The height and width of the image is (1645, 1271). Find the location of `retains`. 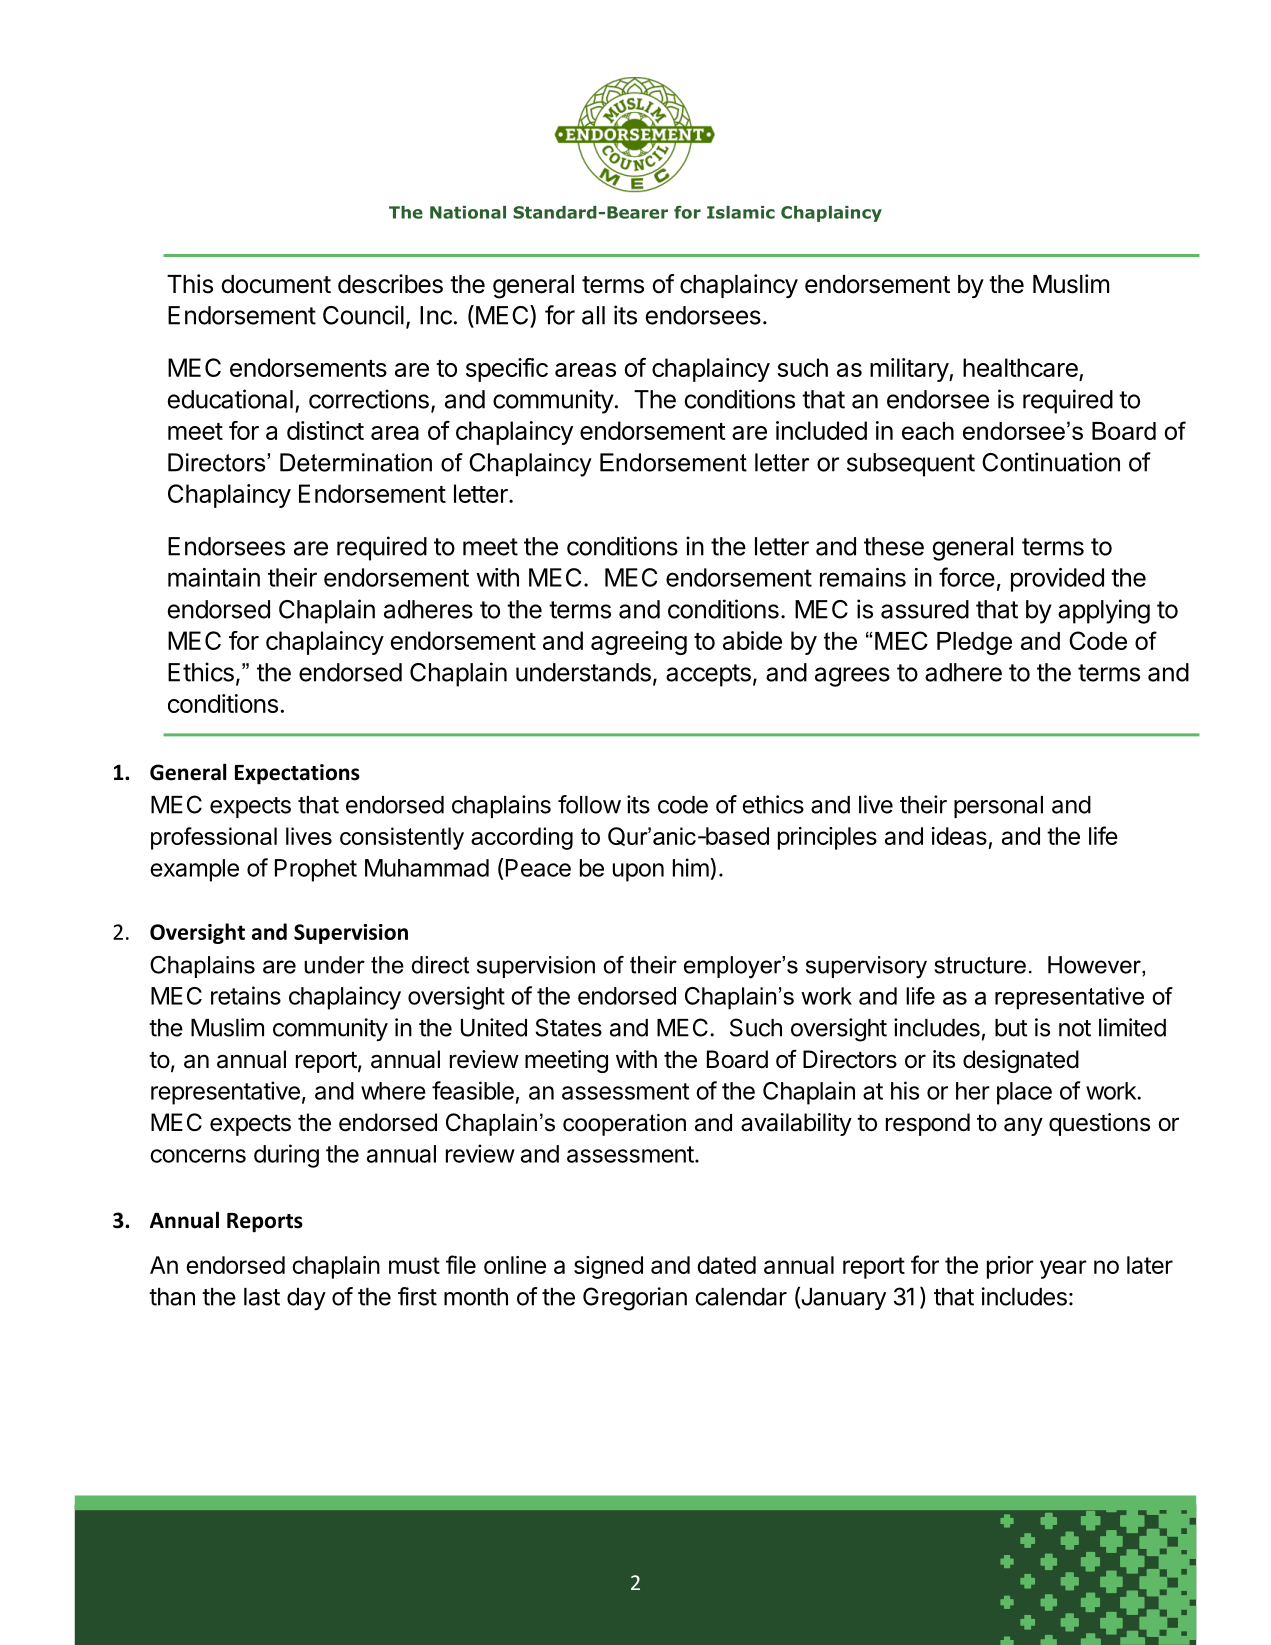

retains is located at coordinates (246, 995).
